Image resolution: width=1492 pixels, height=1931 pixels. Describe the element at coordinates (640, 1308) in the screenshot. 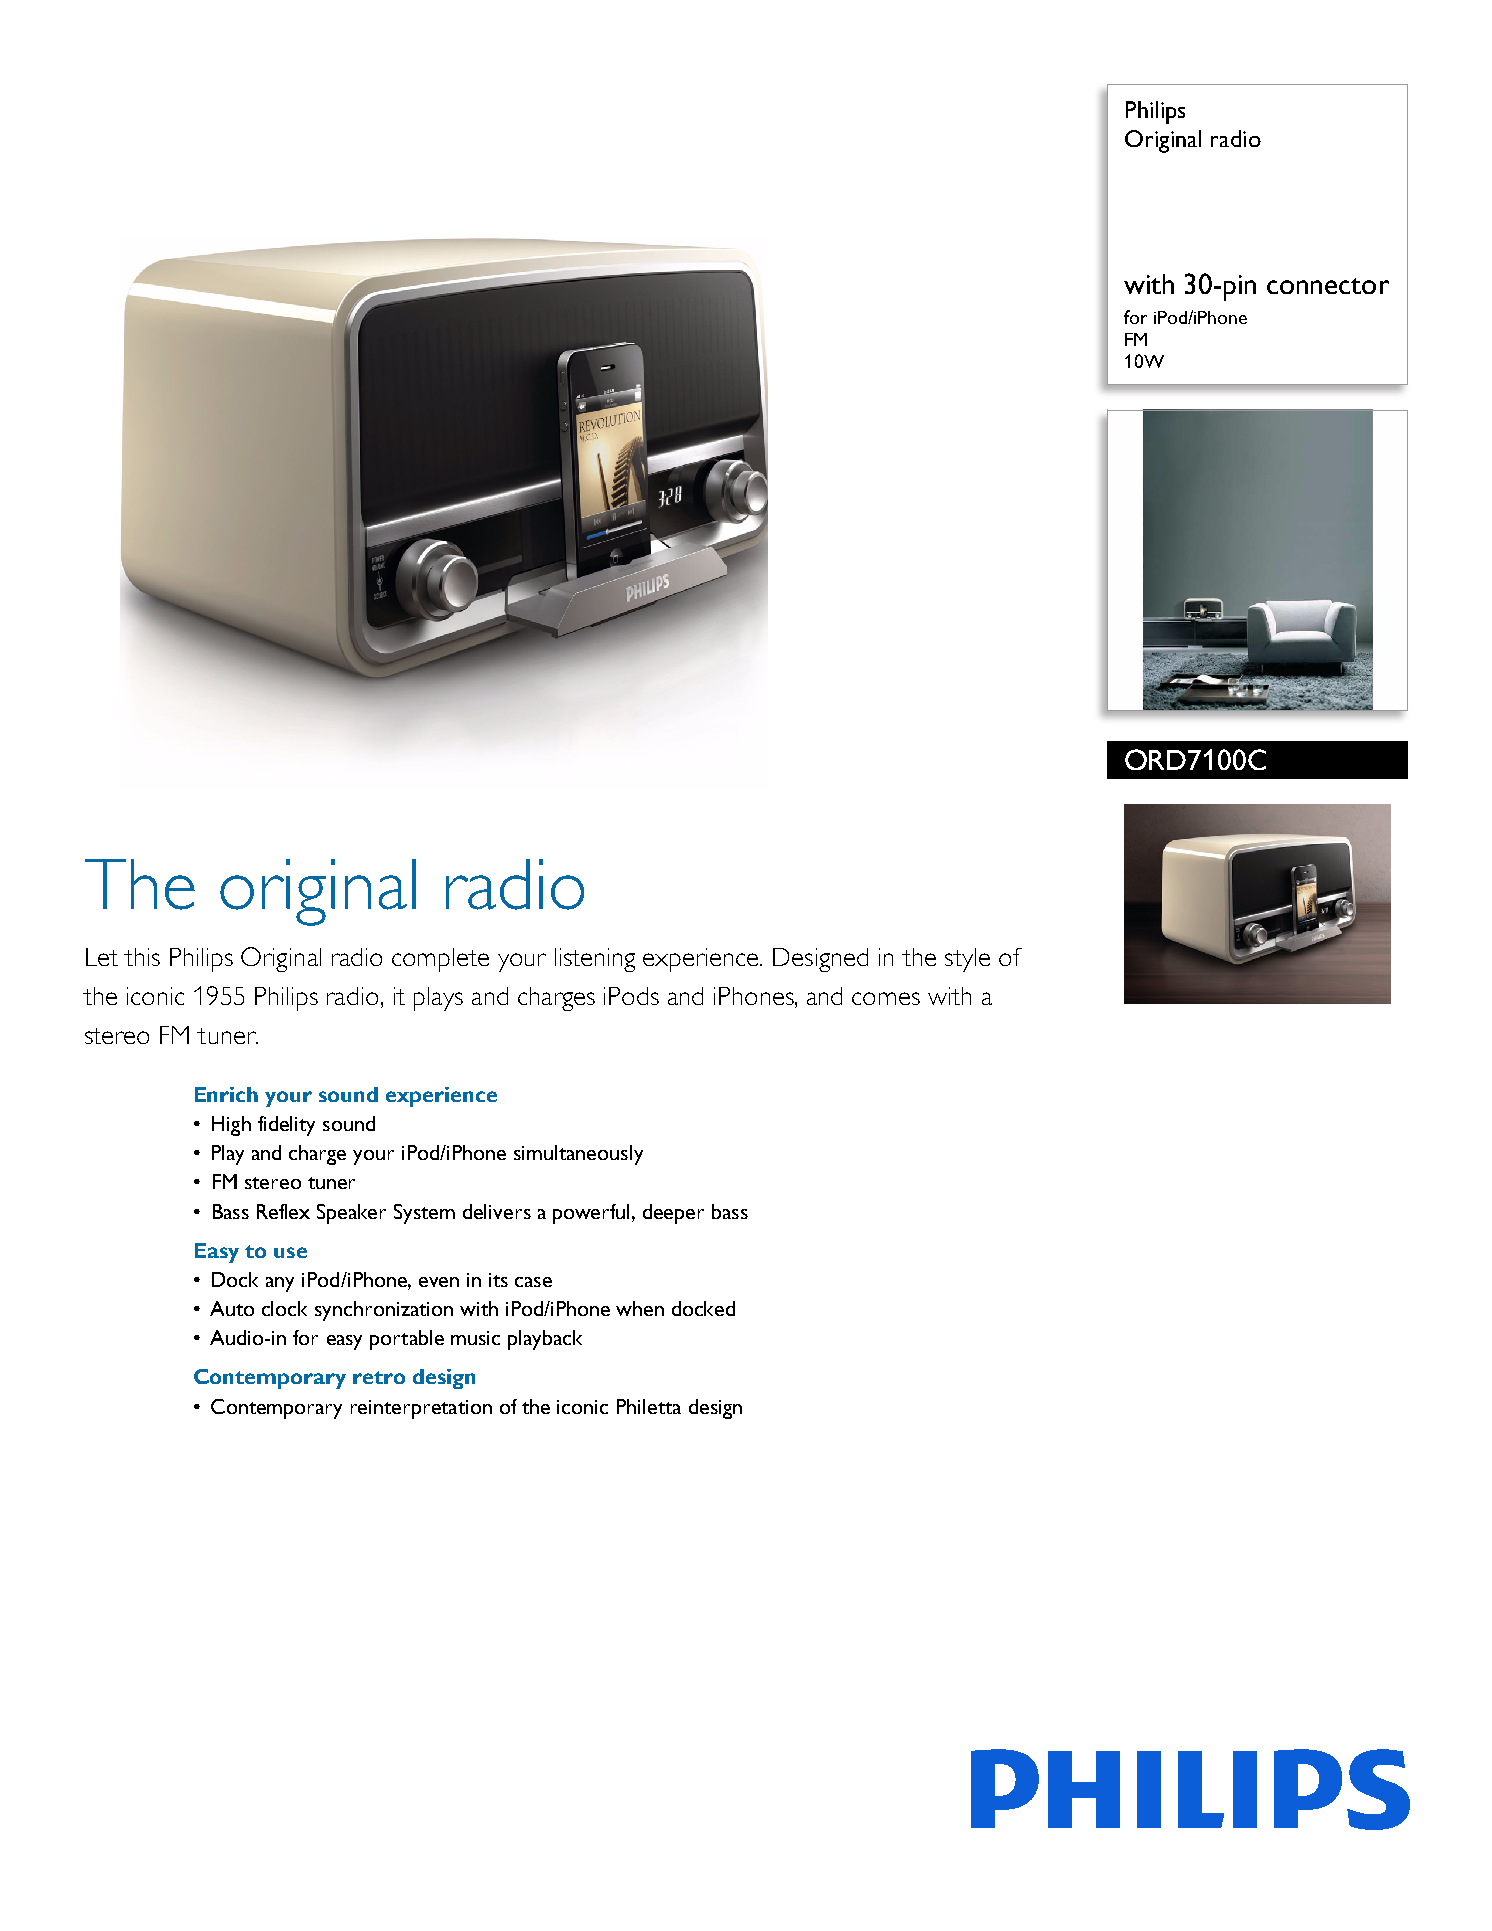

I see `when` at that location.
